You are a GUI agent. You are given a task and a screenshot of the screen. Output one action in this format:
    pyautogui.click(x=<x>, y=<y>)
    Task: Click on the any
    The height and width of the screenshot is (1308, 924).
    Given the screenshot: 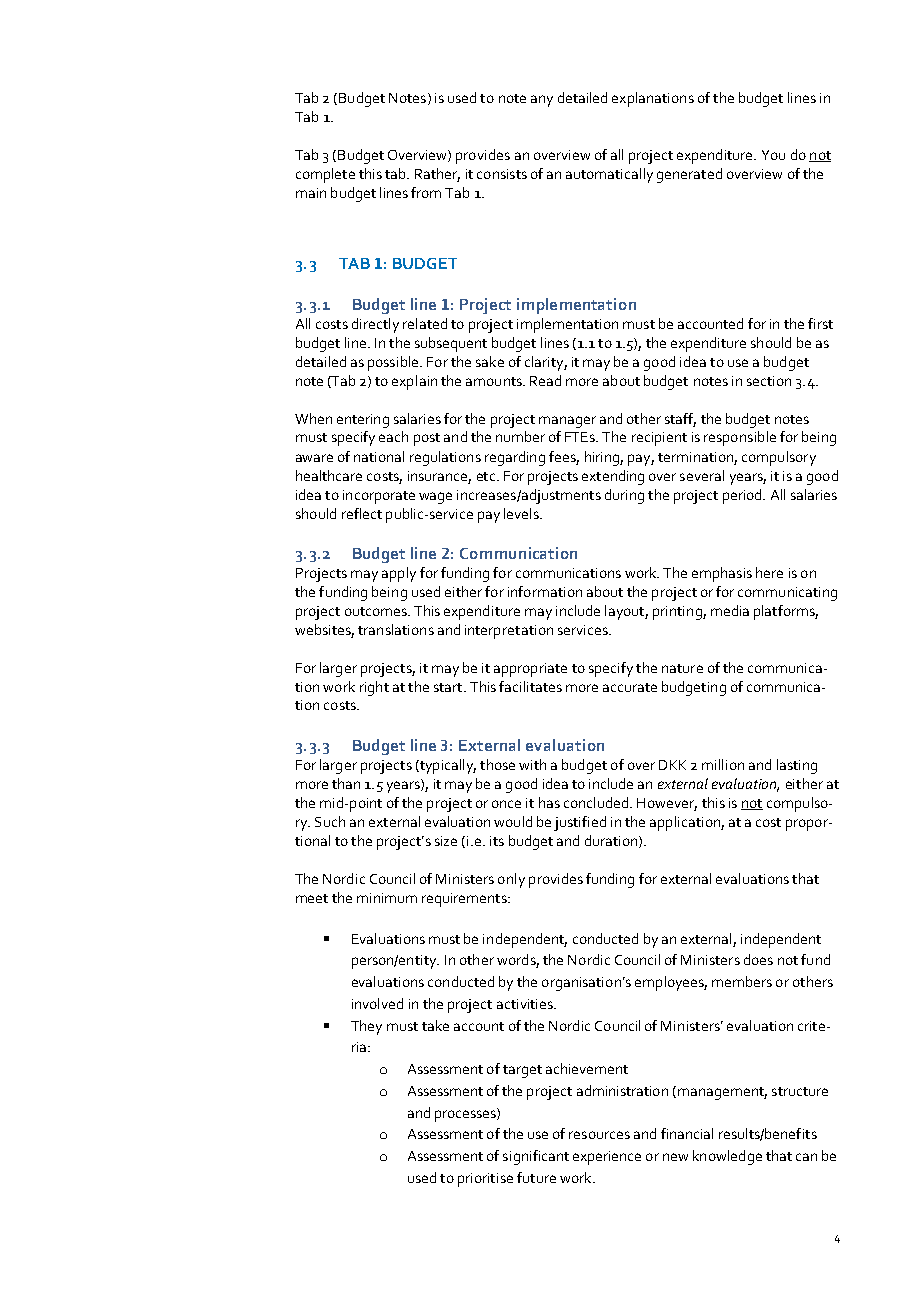 What is the action you would take?
    pyautogui.click(x=542, y=101)
